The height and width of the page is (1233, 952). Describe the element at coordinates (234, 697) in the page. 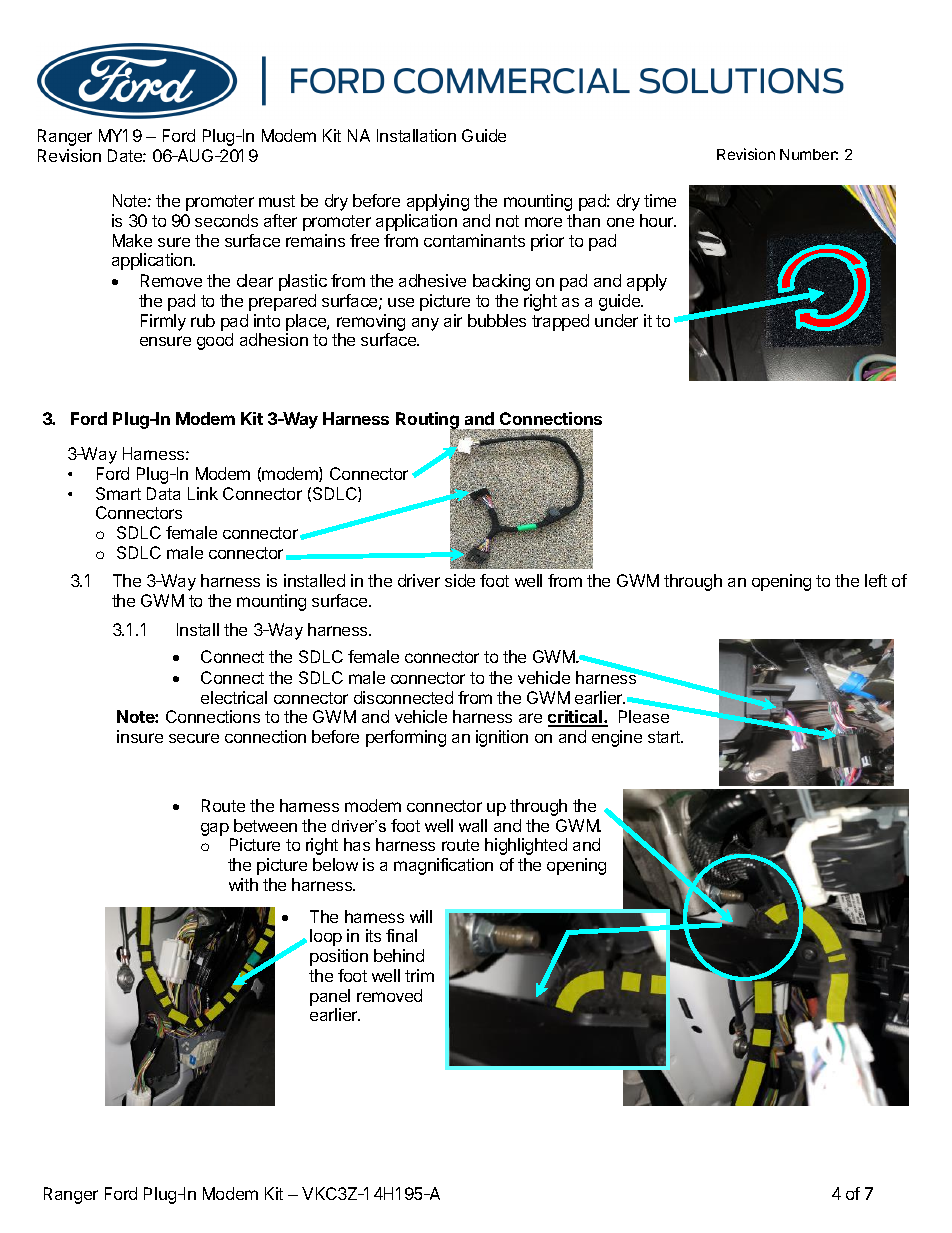

I see `electrical` at that location.
